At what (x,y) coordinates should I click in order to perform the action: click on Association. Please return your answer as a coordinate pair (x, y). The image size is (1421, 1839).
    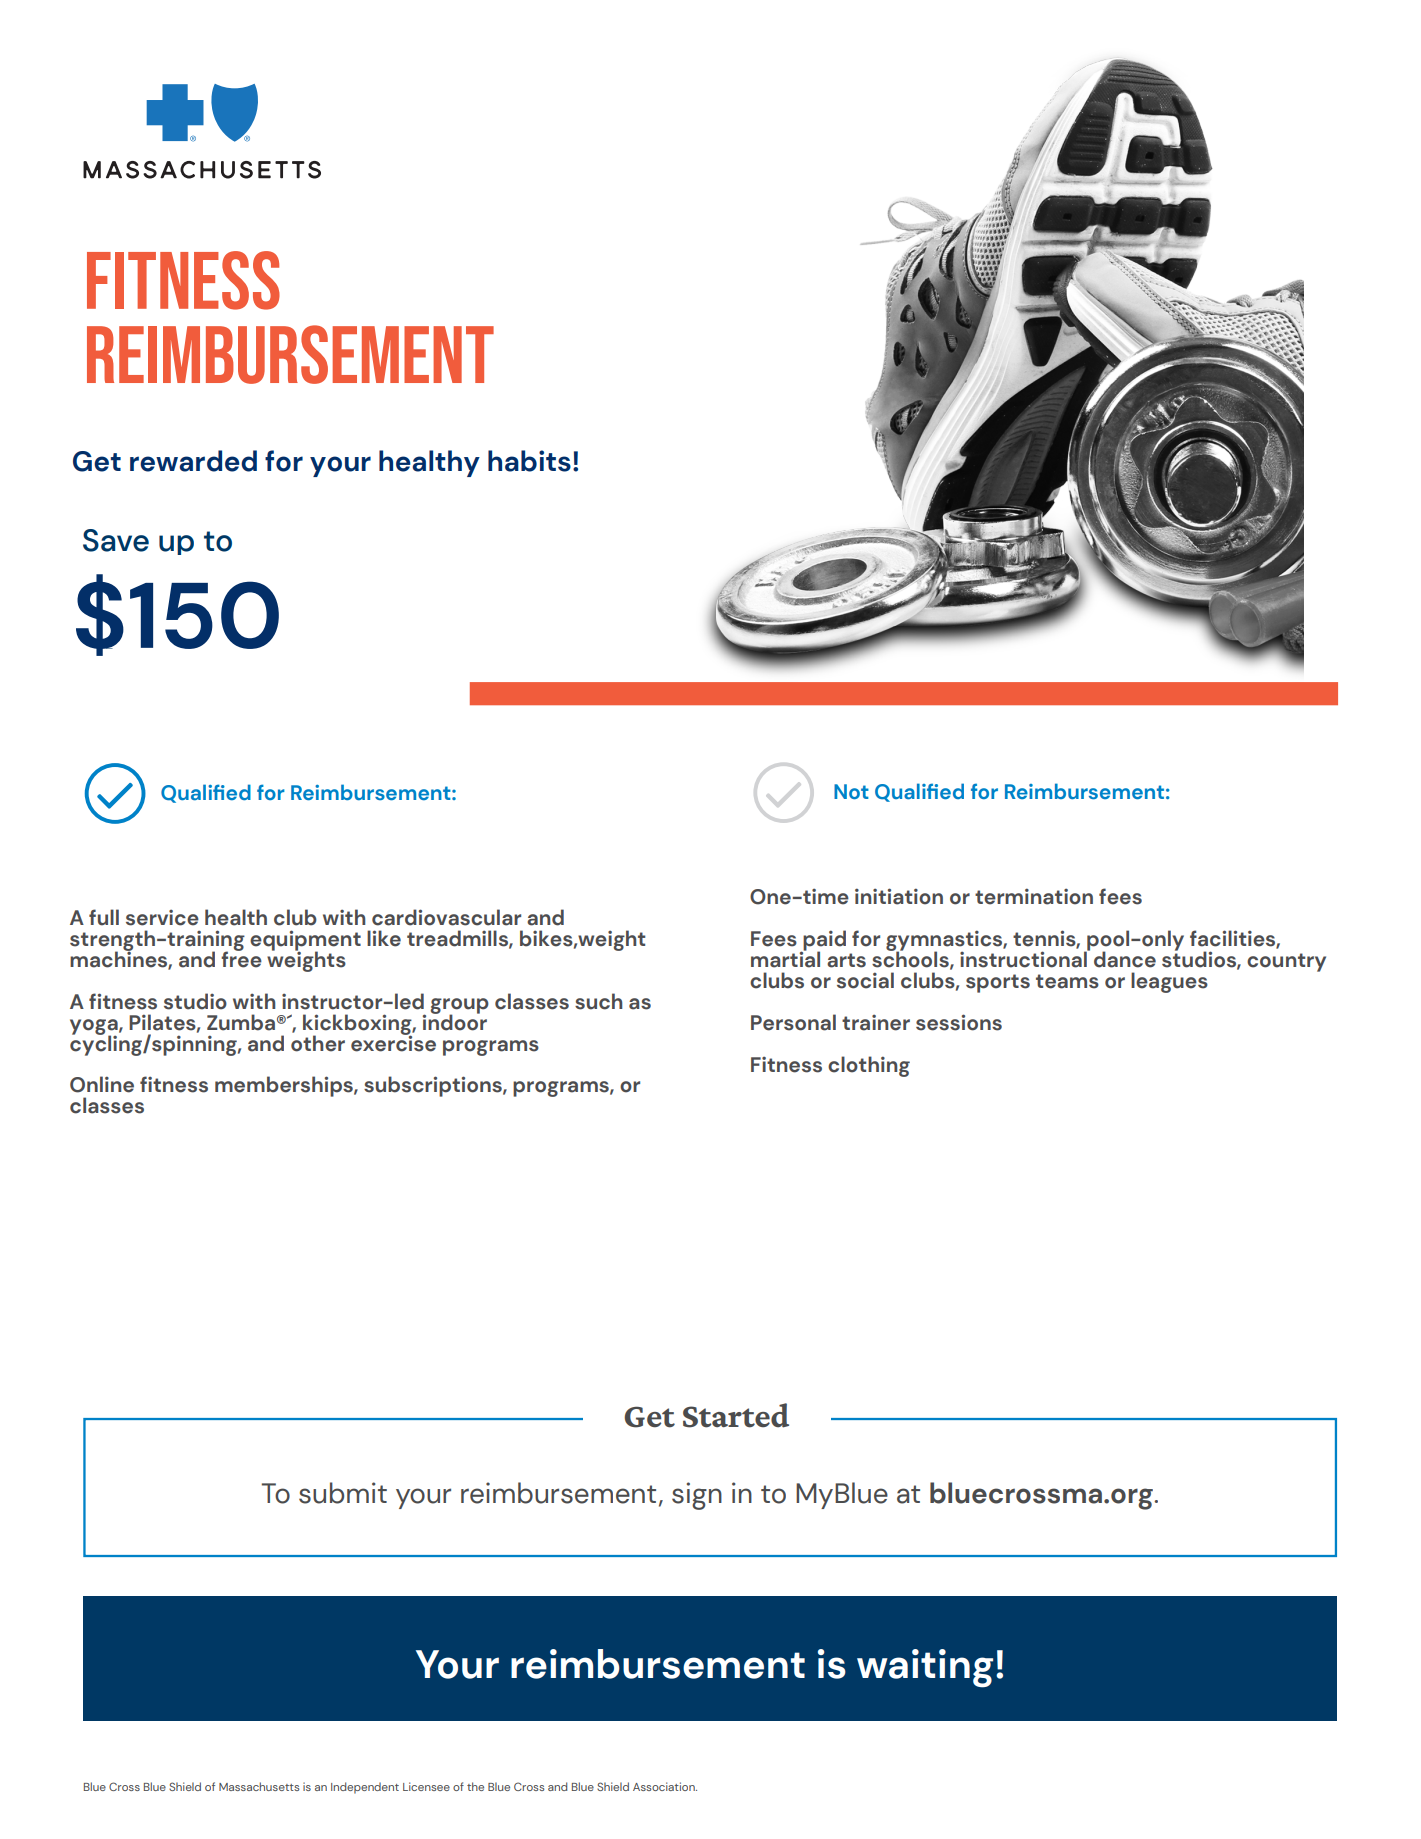
    Looking at the image, I should click on (665, 1786).
